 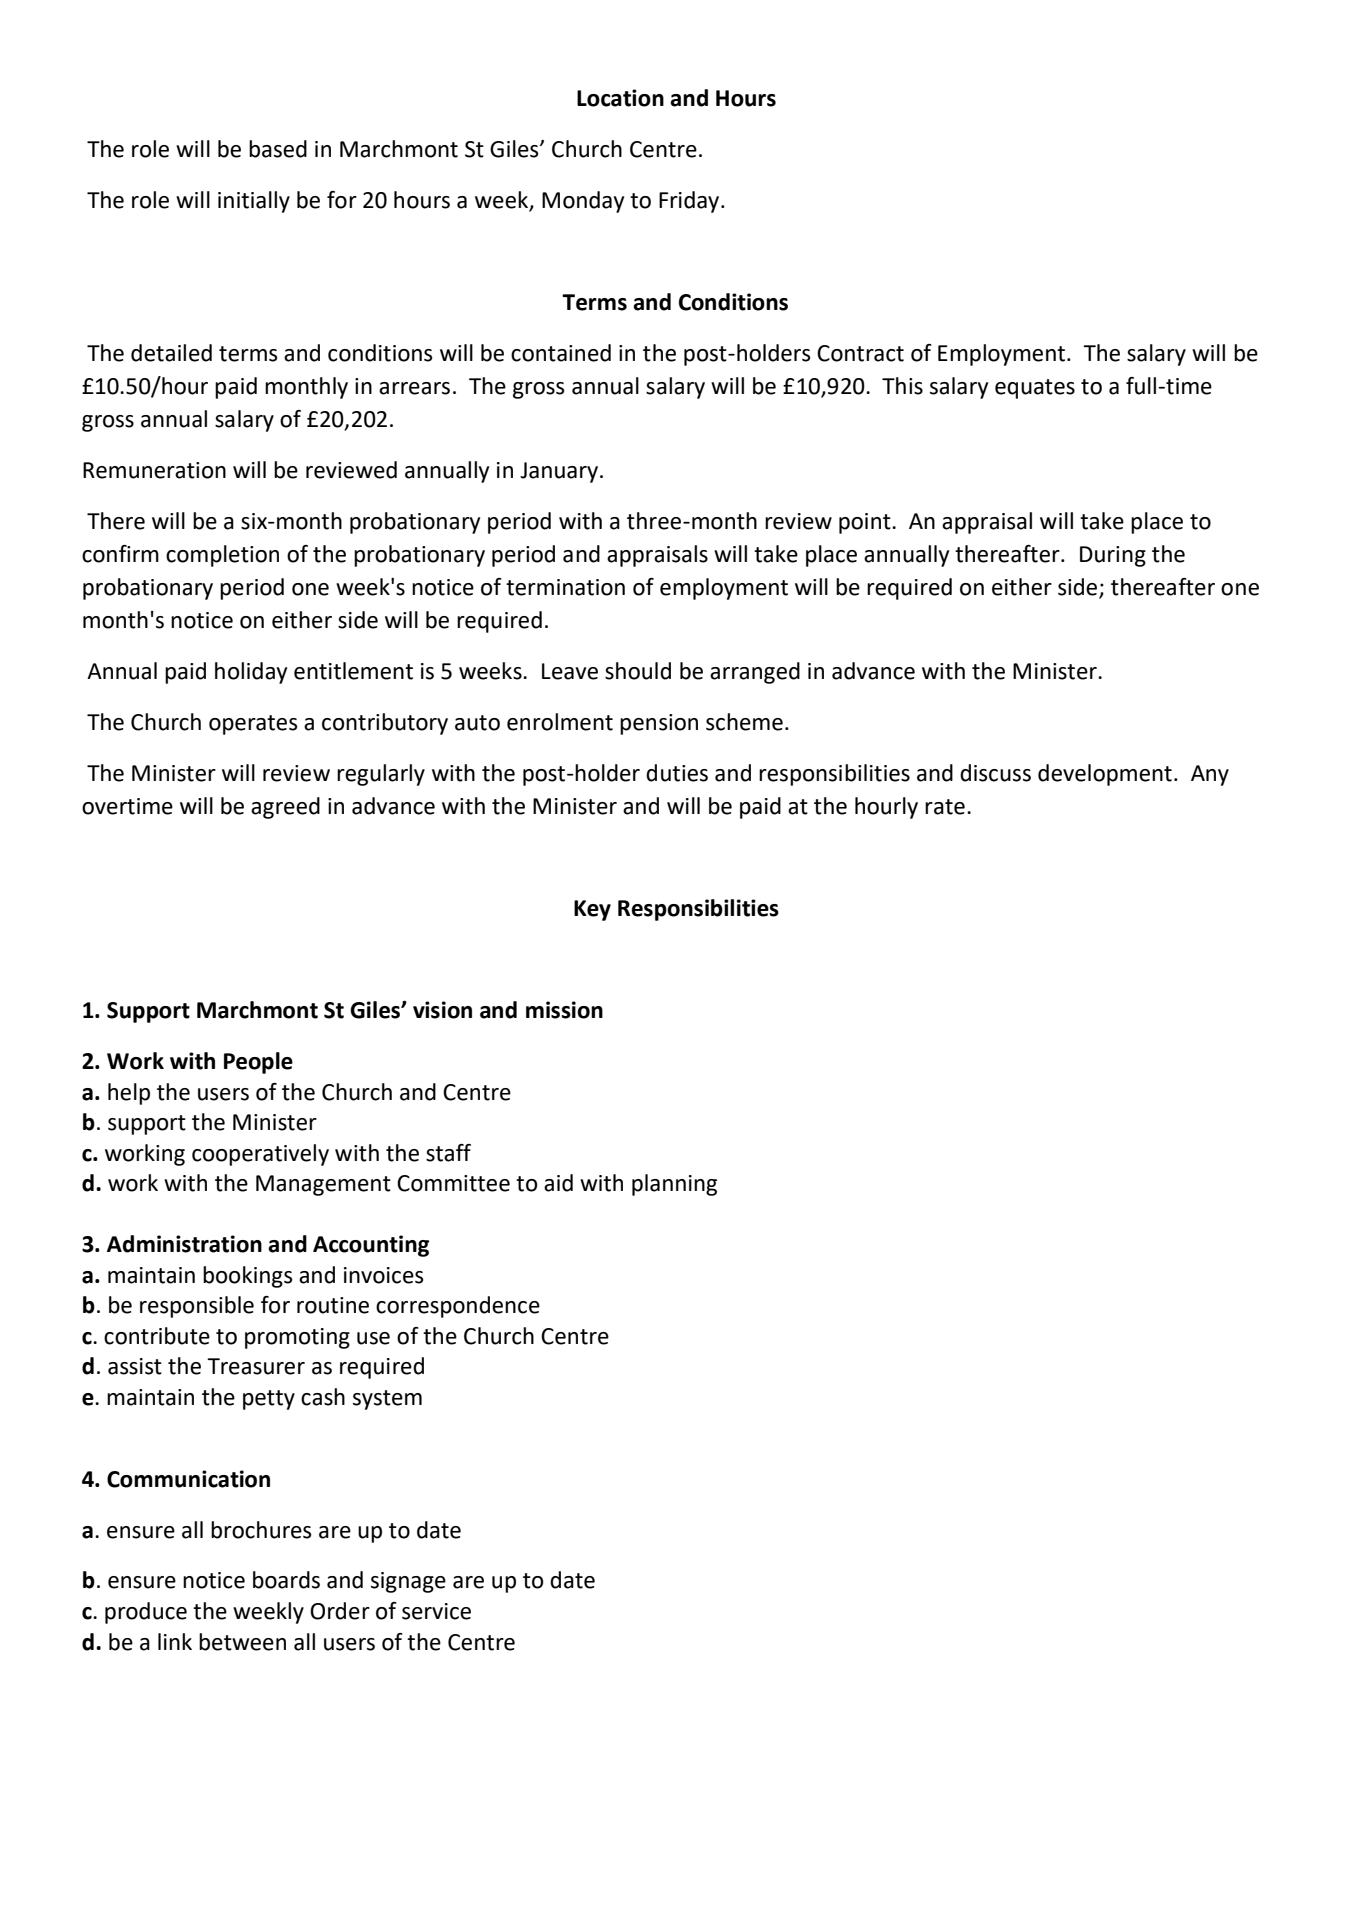 What do you see at coordinates (1113, 556) in the screenshot?
I see `During` at bounding box center [1113, 556].
